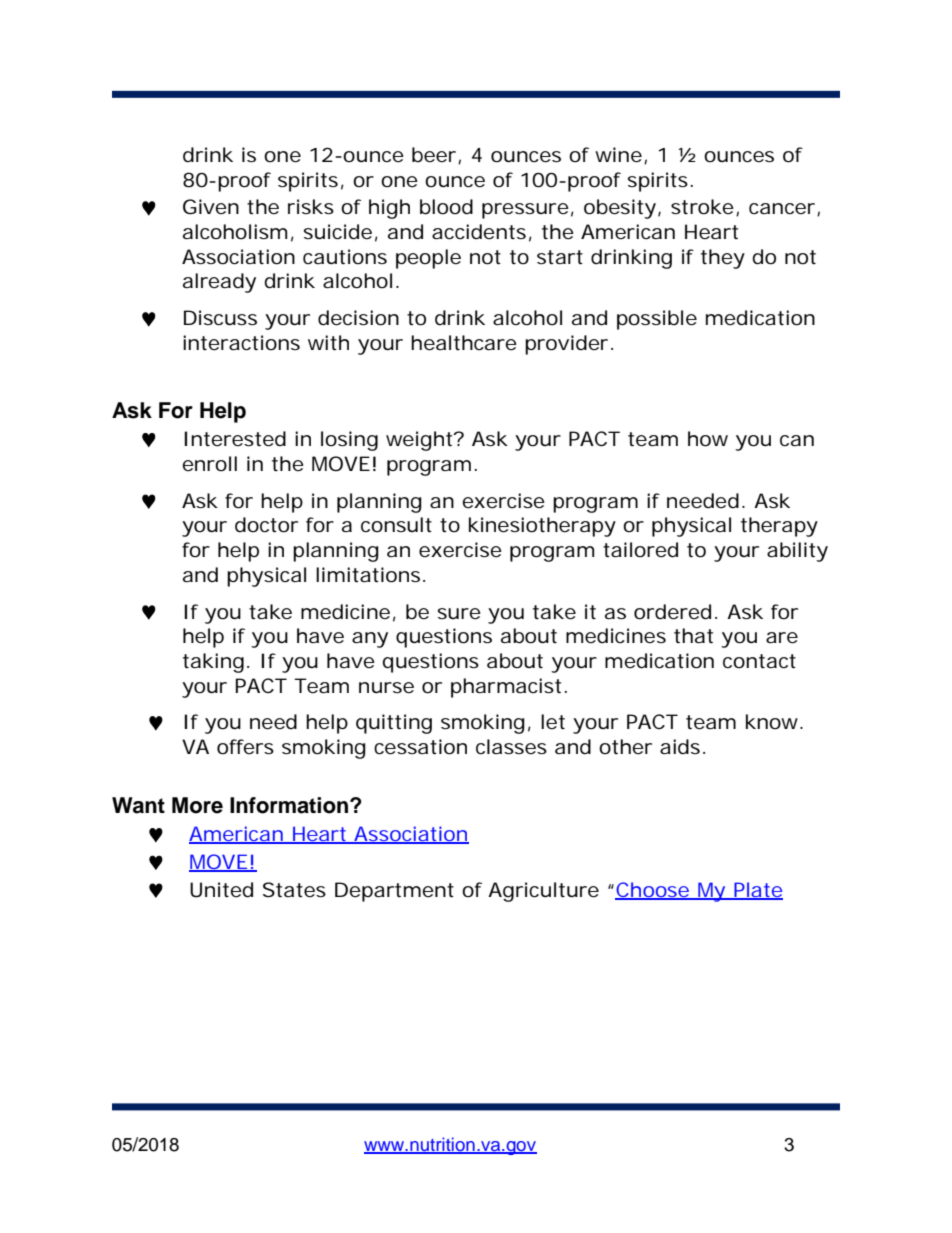 The width and height of the screenshot is (952, 1233). Describe the element at coordinates (705, 208) in the screenshot. I see `stroke` at that location.
